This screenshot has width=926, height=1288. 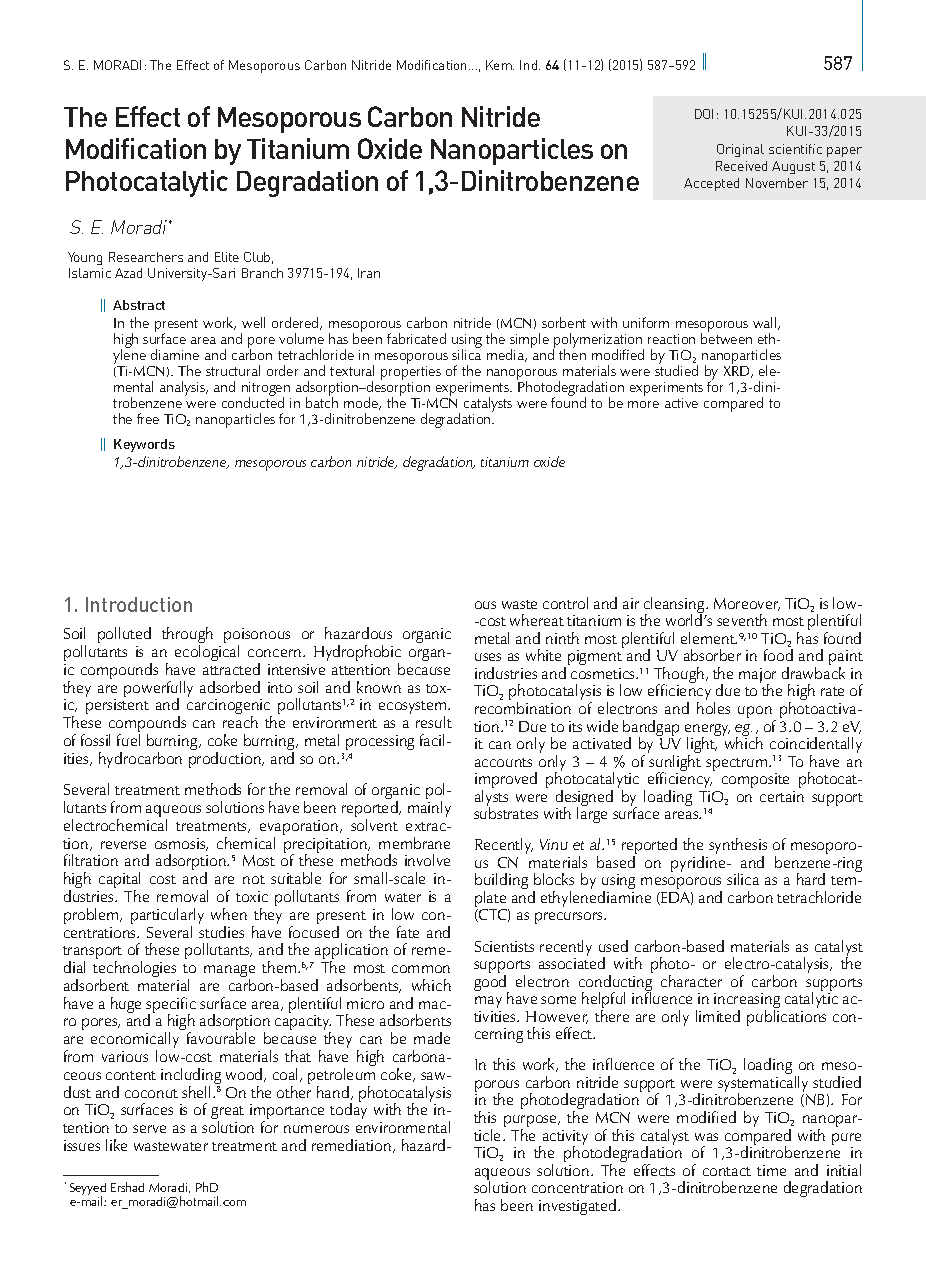 What do you see at coordinates (531, 1122) in the screenshot?
I see `purpose` at bounding box center [531, 1122].
